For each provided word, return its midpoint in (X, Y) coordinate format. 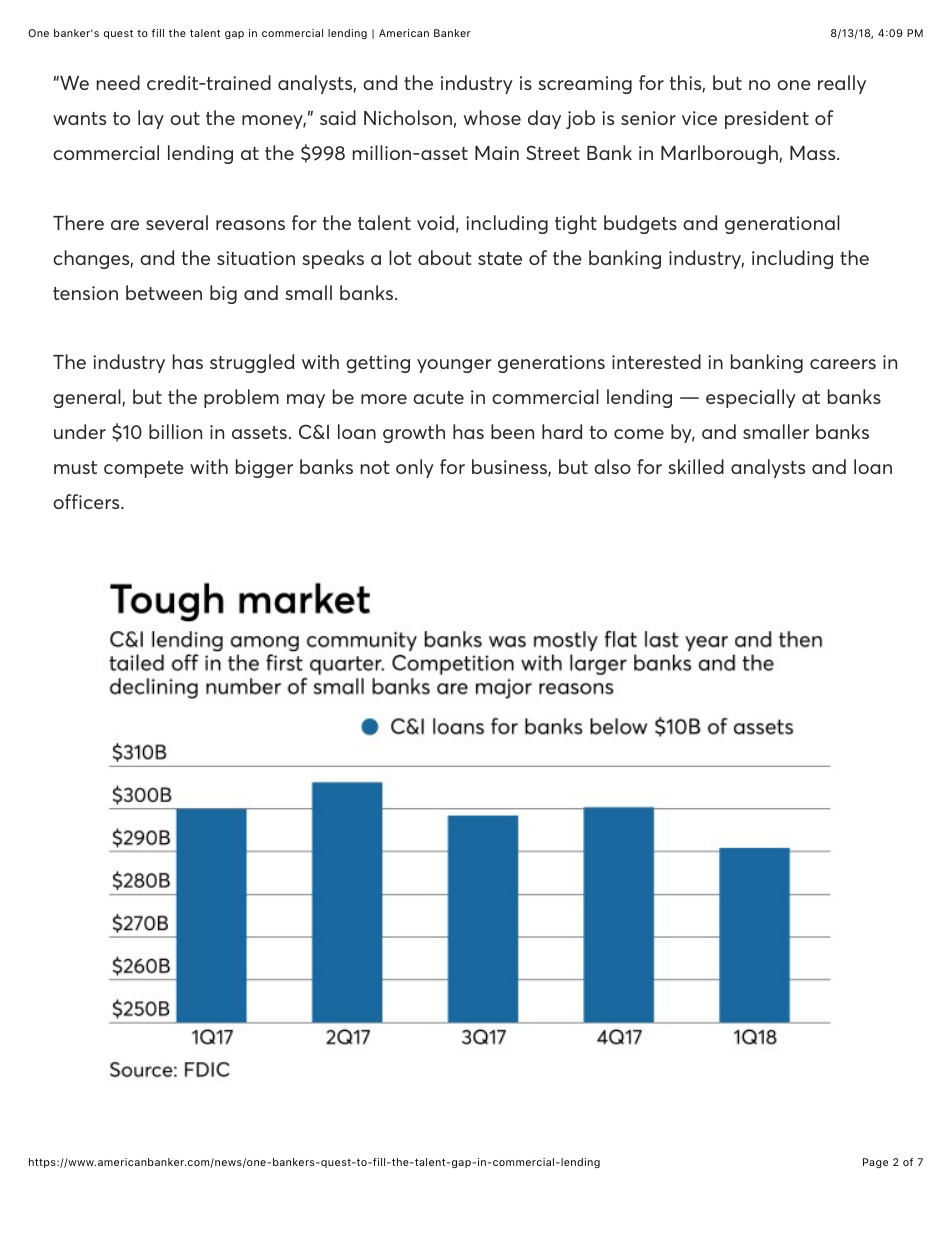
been (512, 431)
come (639, 434)
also (612, 466)
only (415, 468)
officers (87, 501)
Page (875, 1163)
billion (175, 431)
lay (151, 119)
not (375, 467)
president (767, 119)
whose (492, 117)
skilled (696, 466)
